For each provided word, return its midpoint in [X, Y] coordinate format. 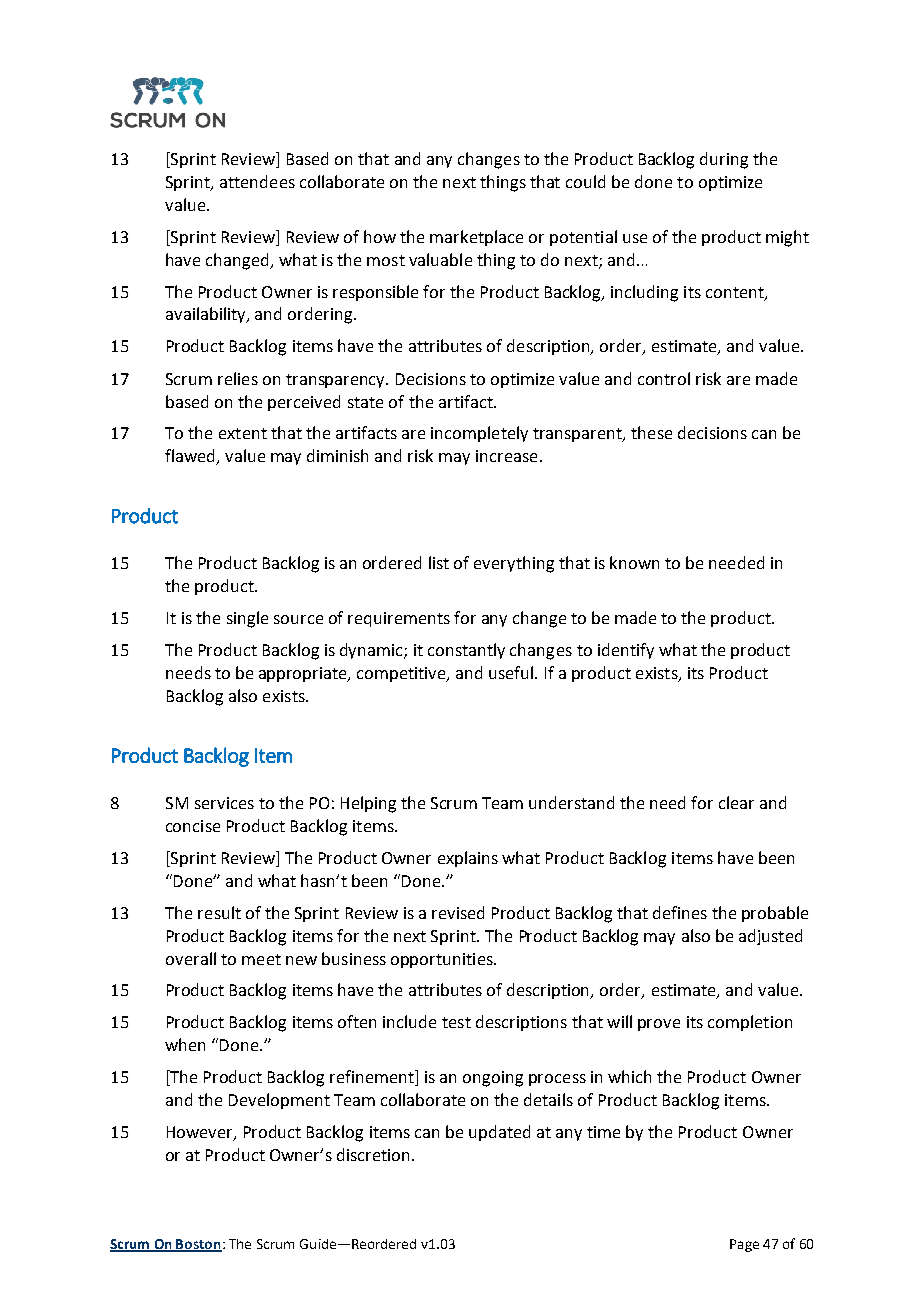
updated [499, 1133]
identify [626, 651]
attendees [257, 181]
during [724, 160]
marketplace [476, 238]
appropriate [304, 674]
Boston [198, 1245]
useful [512, 672]
